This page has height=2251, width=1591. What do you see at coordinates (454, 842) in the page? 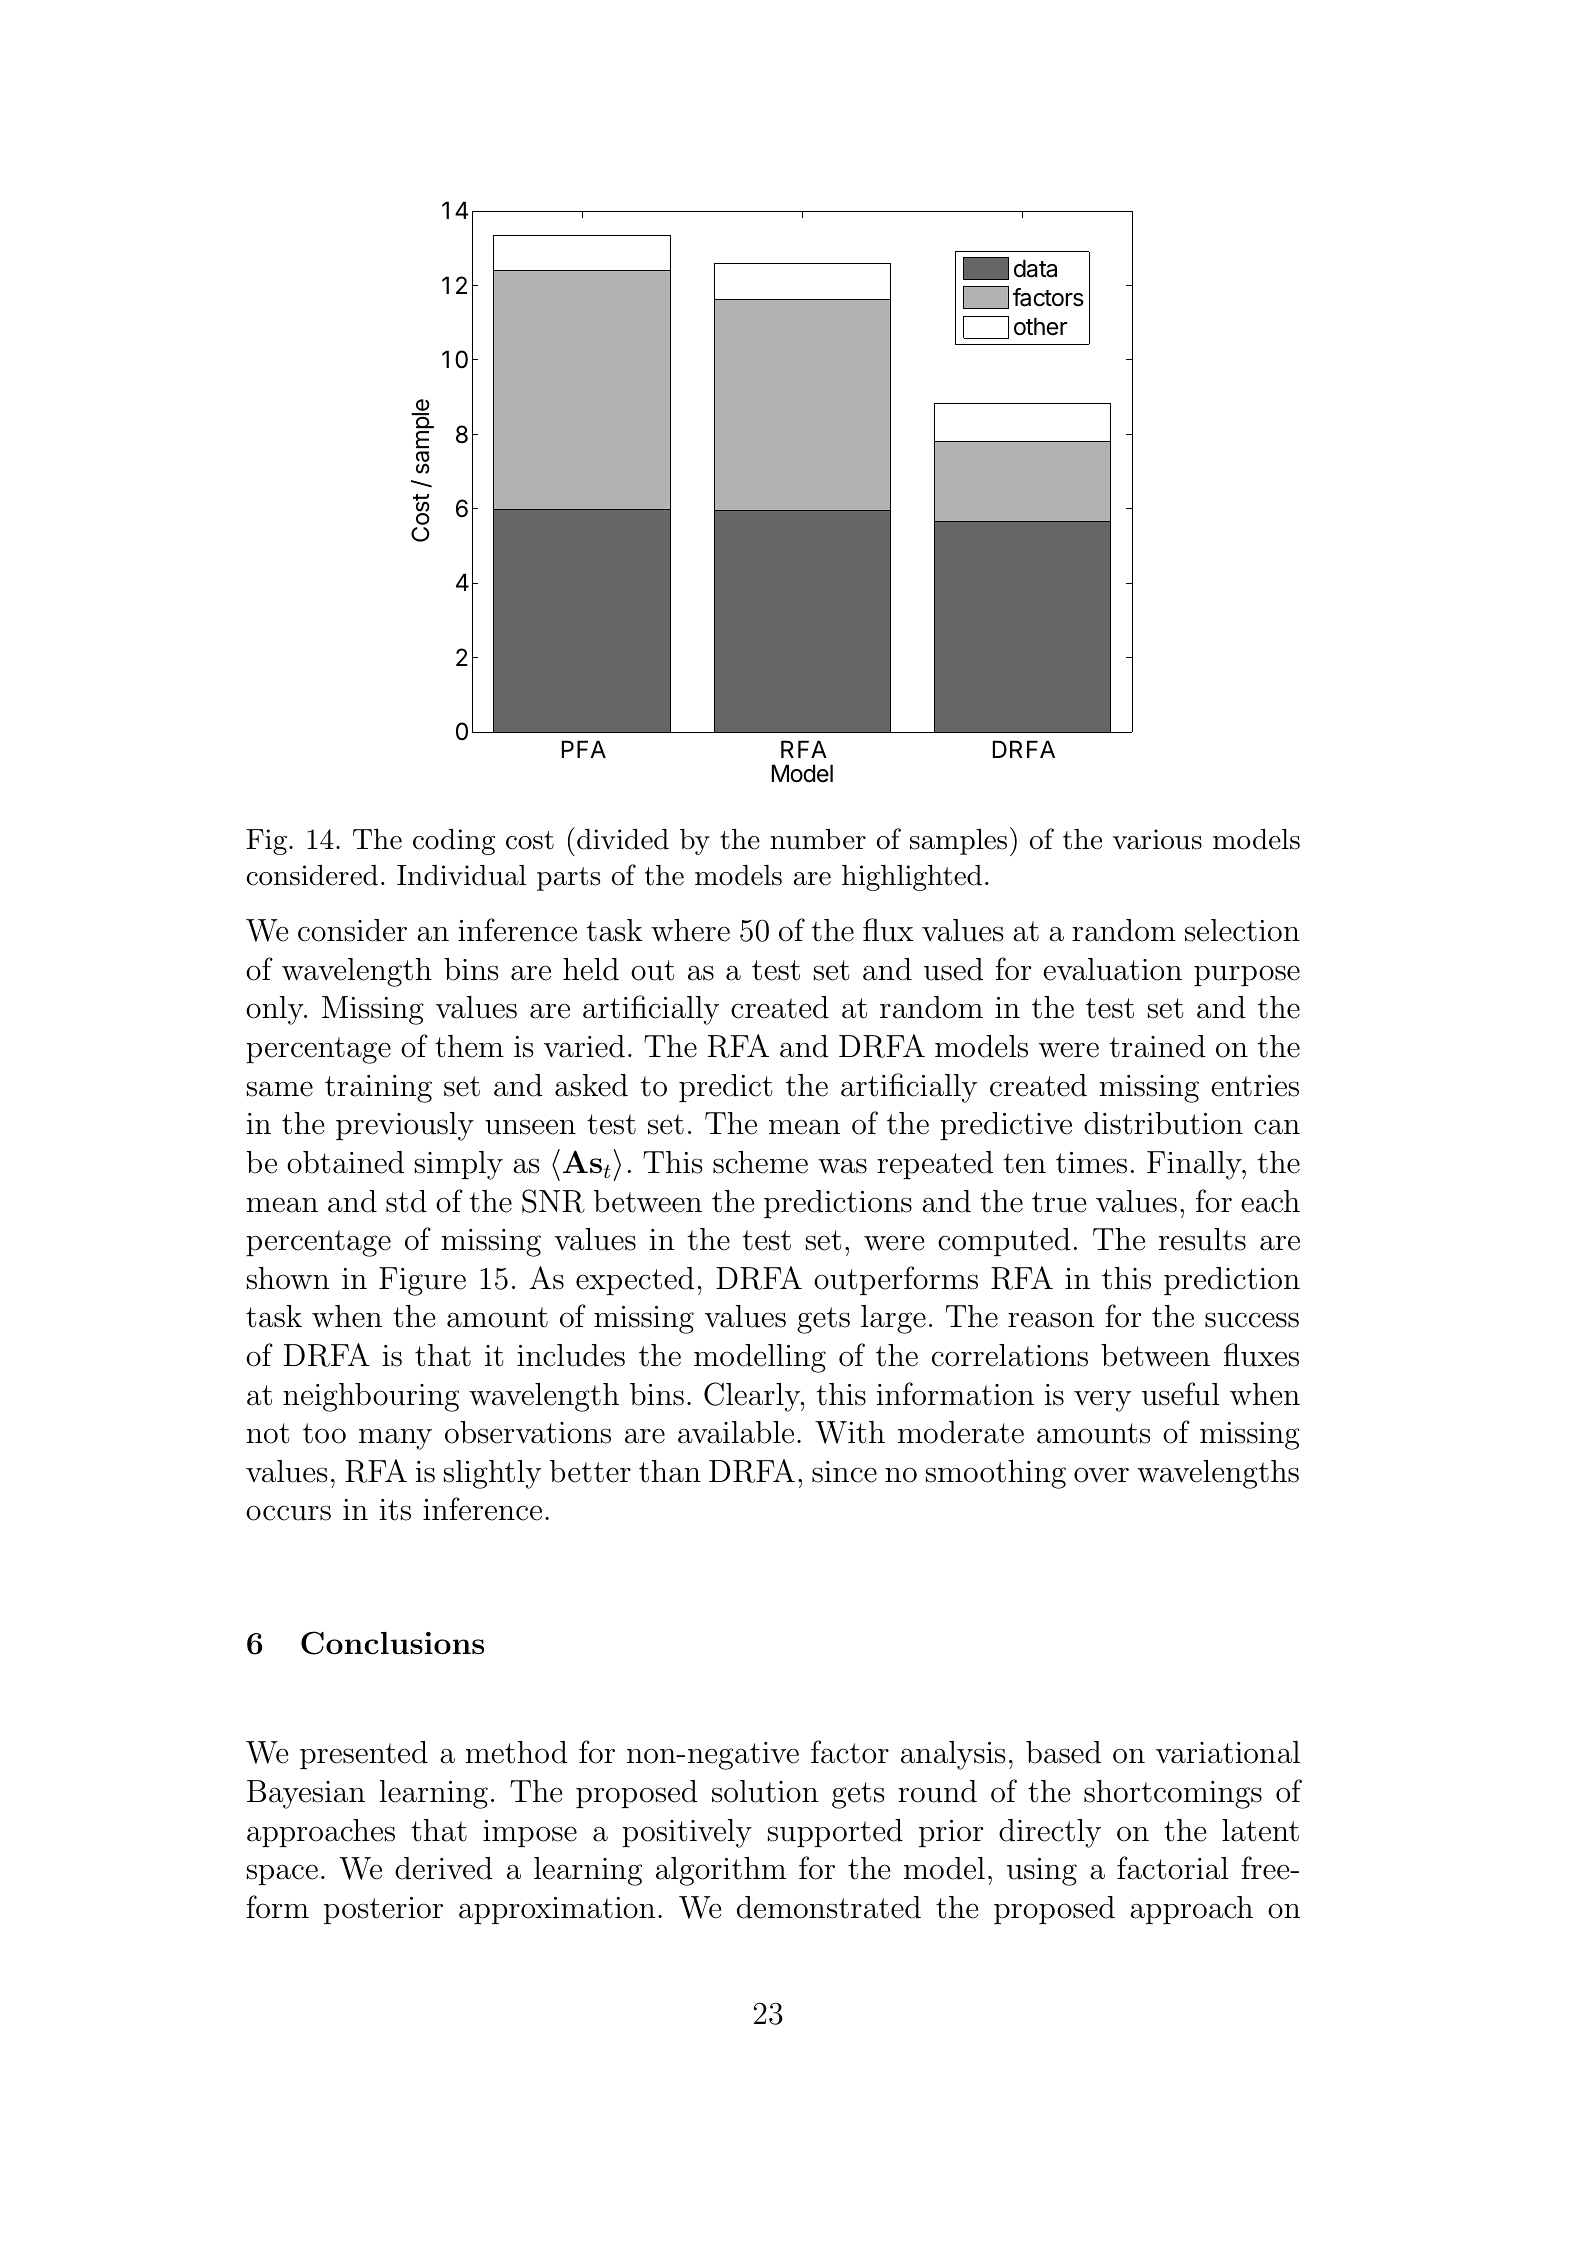
I see `coding` at bounding box center [454, 842].
